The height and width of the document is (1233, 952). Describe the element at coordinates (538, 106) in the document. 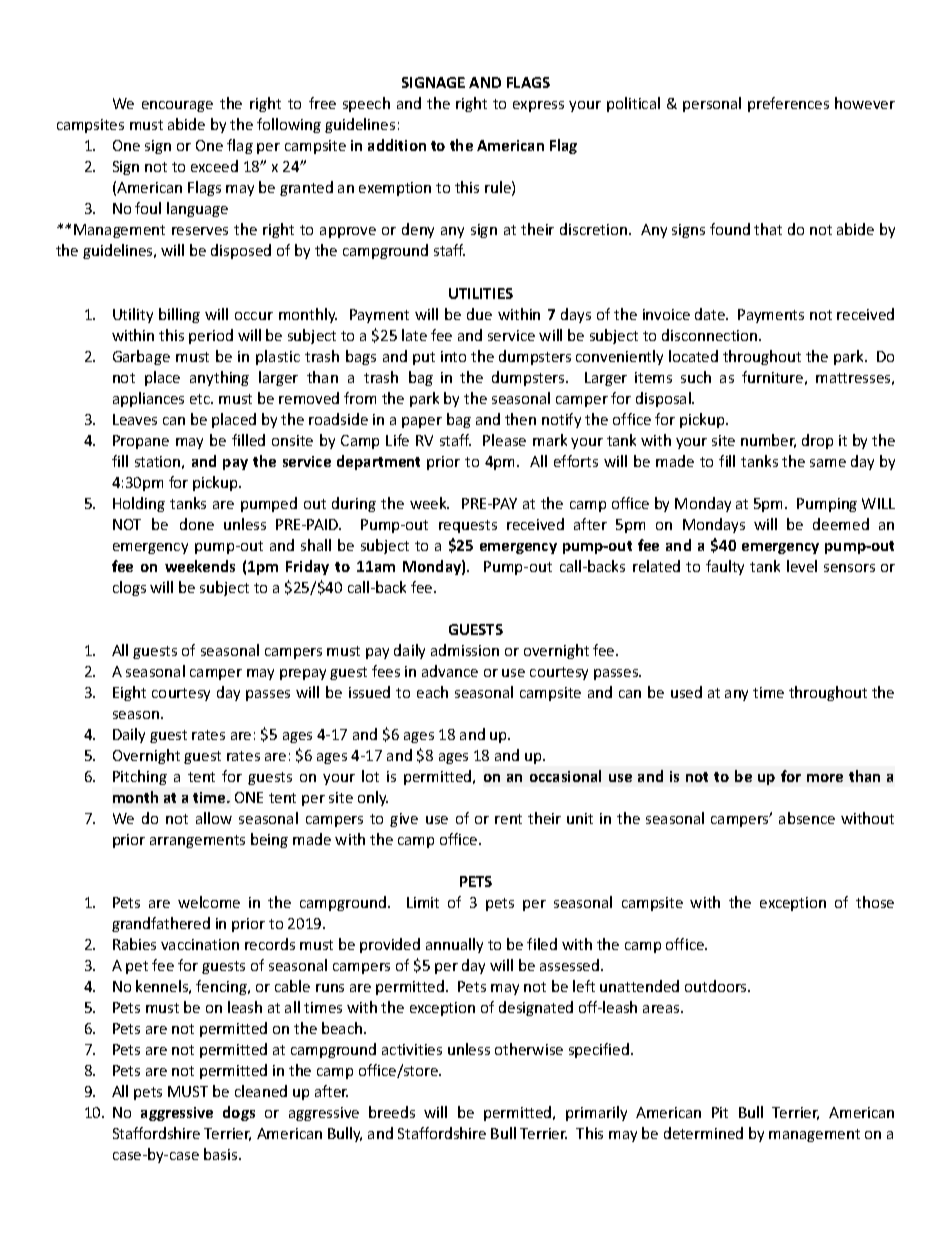

I see `express` at that location.
